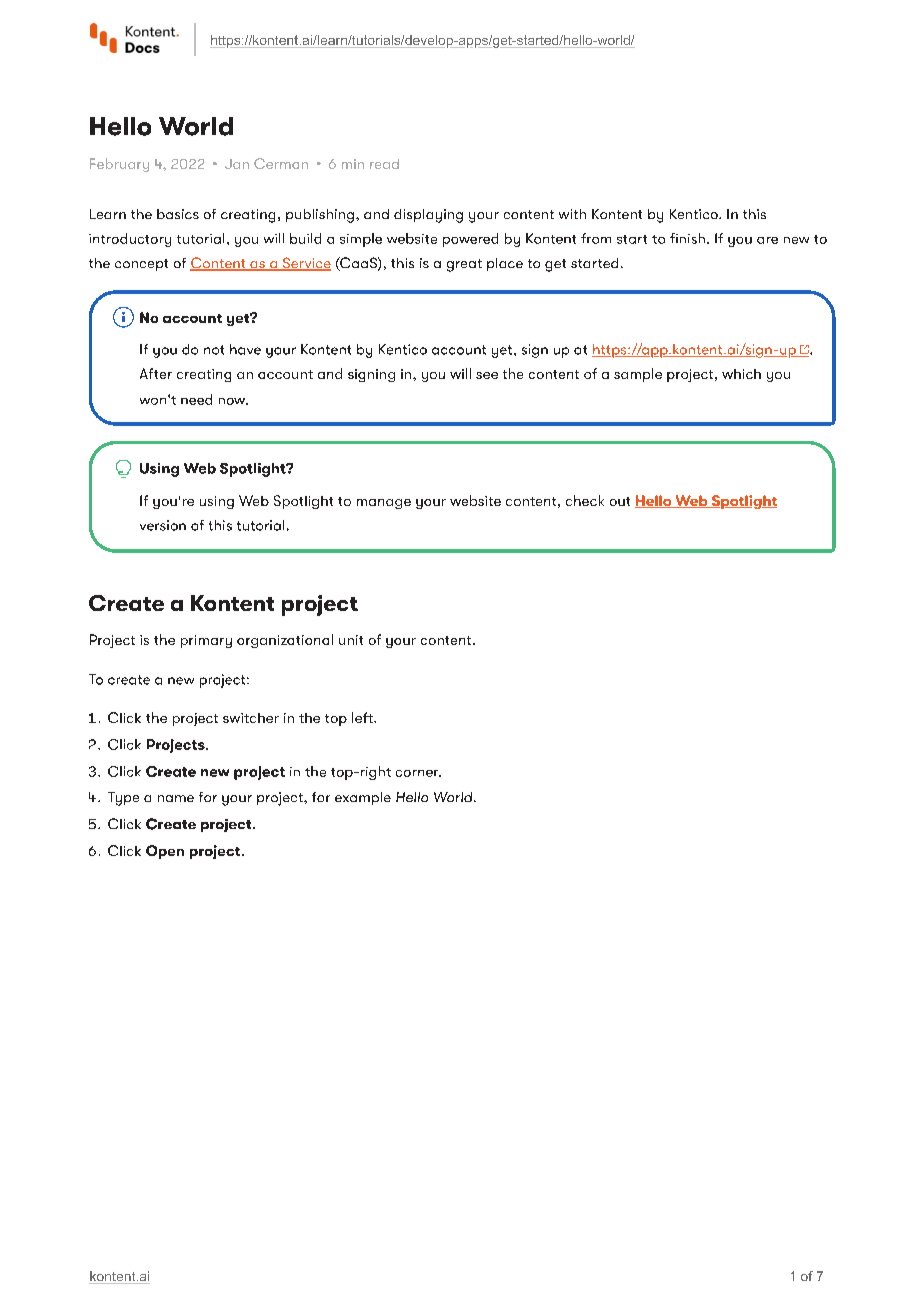 The image size is (924, 1307). I want to click on Jan, so click(237, 164).
